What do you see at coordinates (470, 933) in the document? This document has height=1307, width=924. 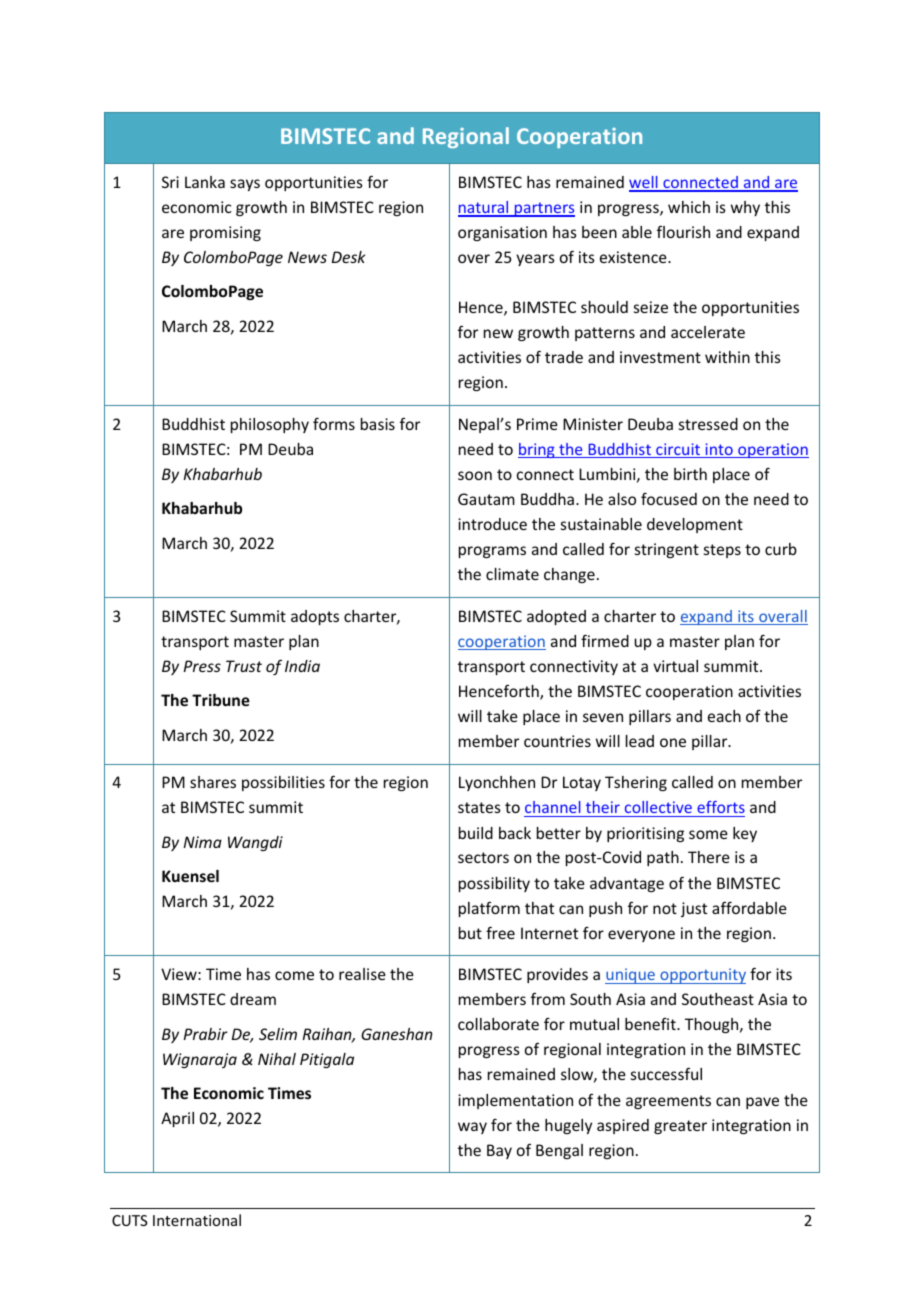 I see `but` at bounding box center [470, 933].
